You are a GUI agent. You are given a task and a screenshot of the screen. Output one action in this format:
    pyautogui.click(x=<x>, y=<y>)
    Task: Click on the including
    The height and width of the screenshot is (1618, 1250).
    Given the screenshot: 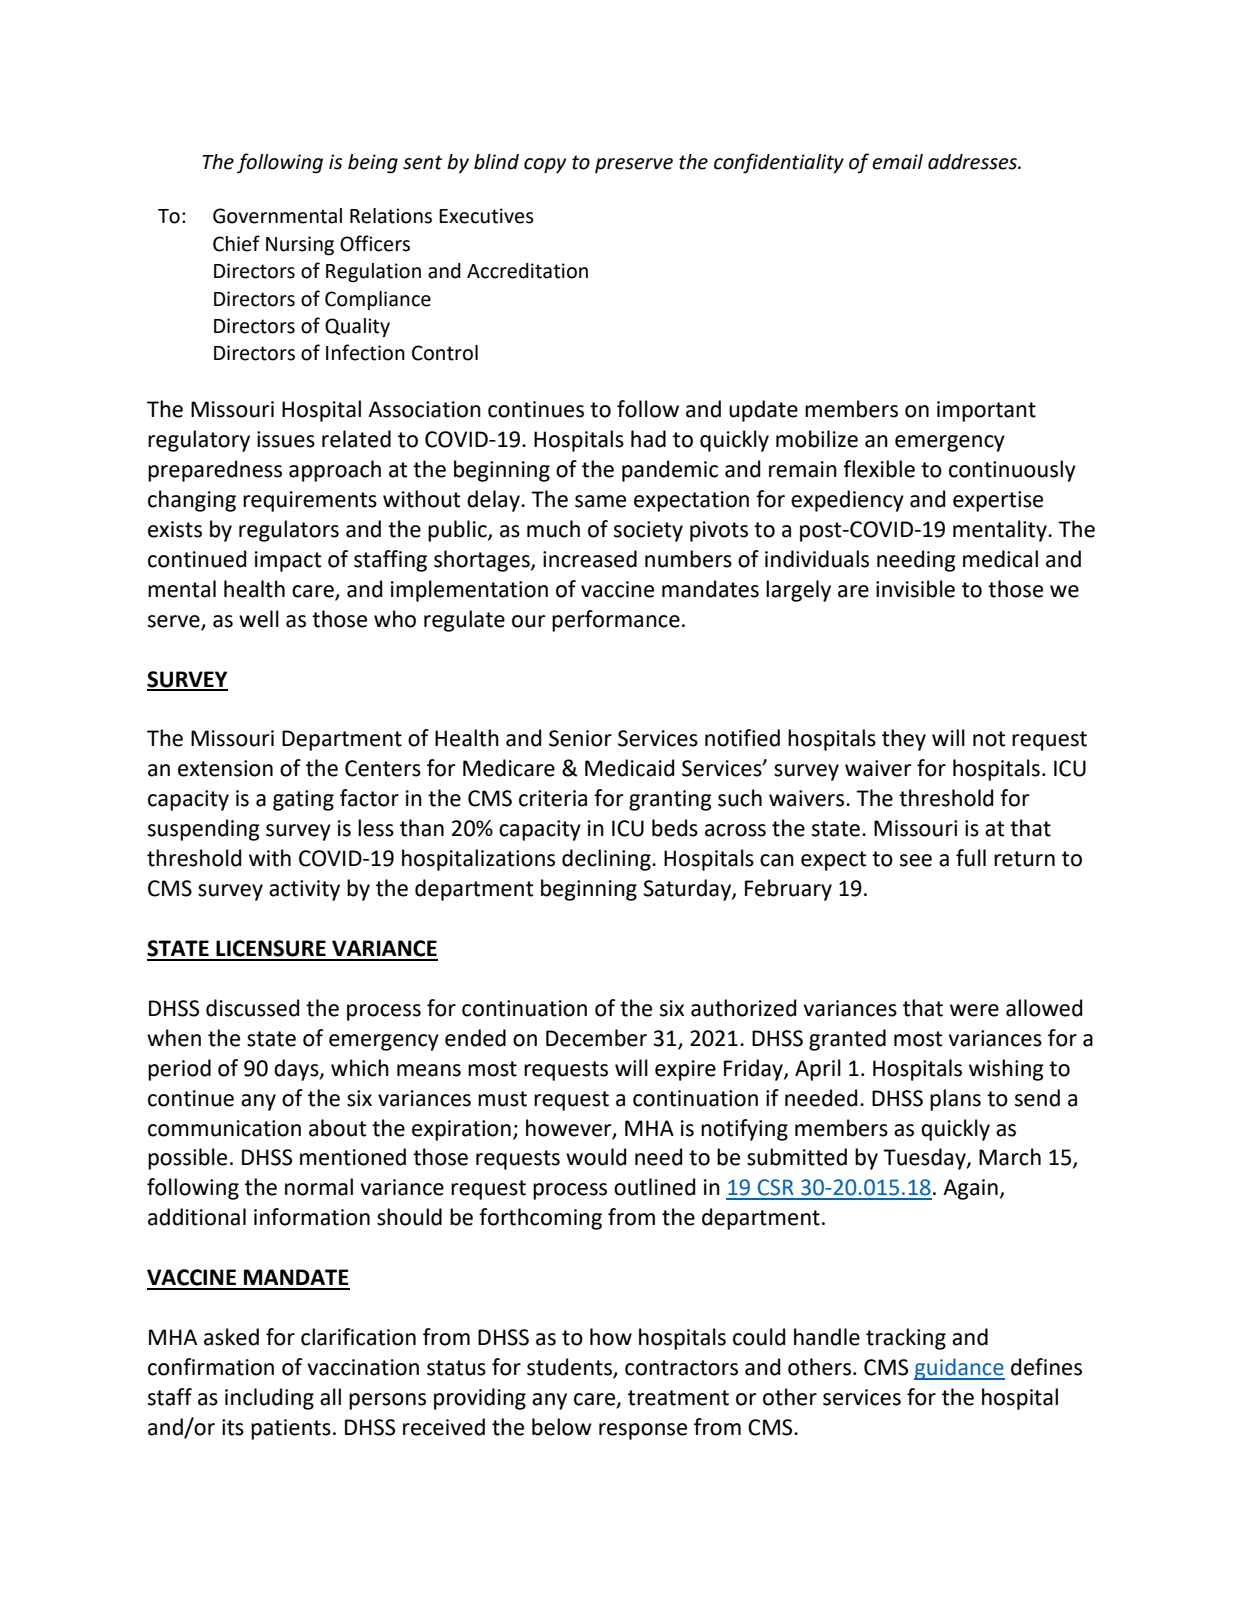 What is the action you would take?
    pyautogui.click(x=269, y=1399)
